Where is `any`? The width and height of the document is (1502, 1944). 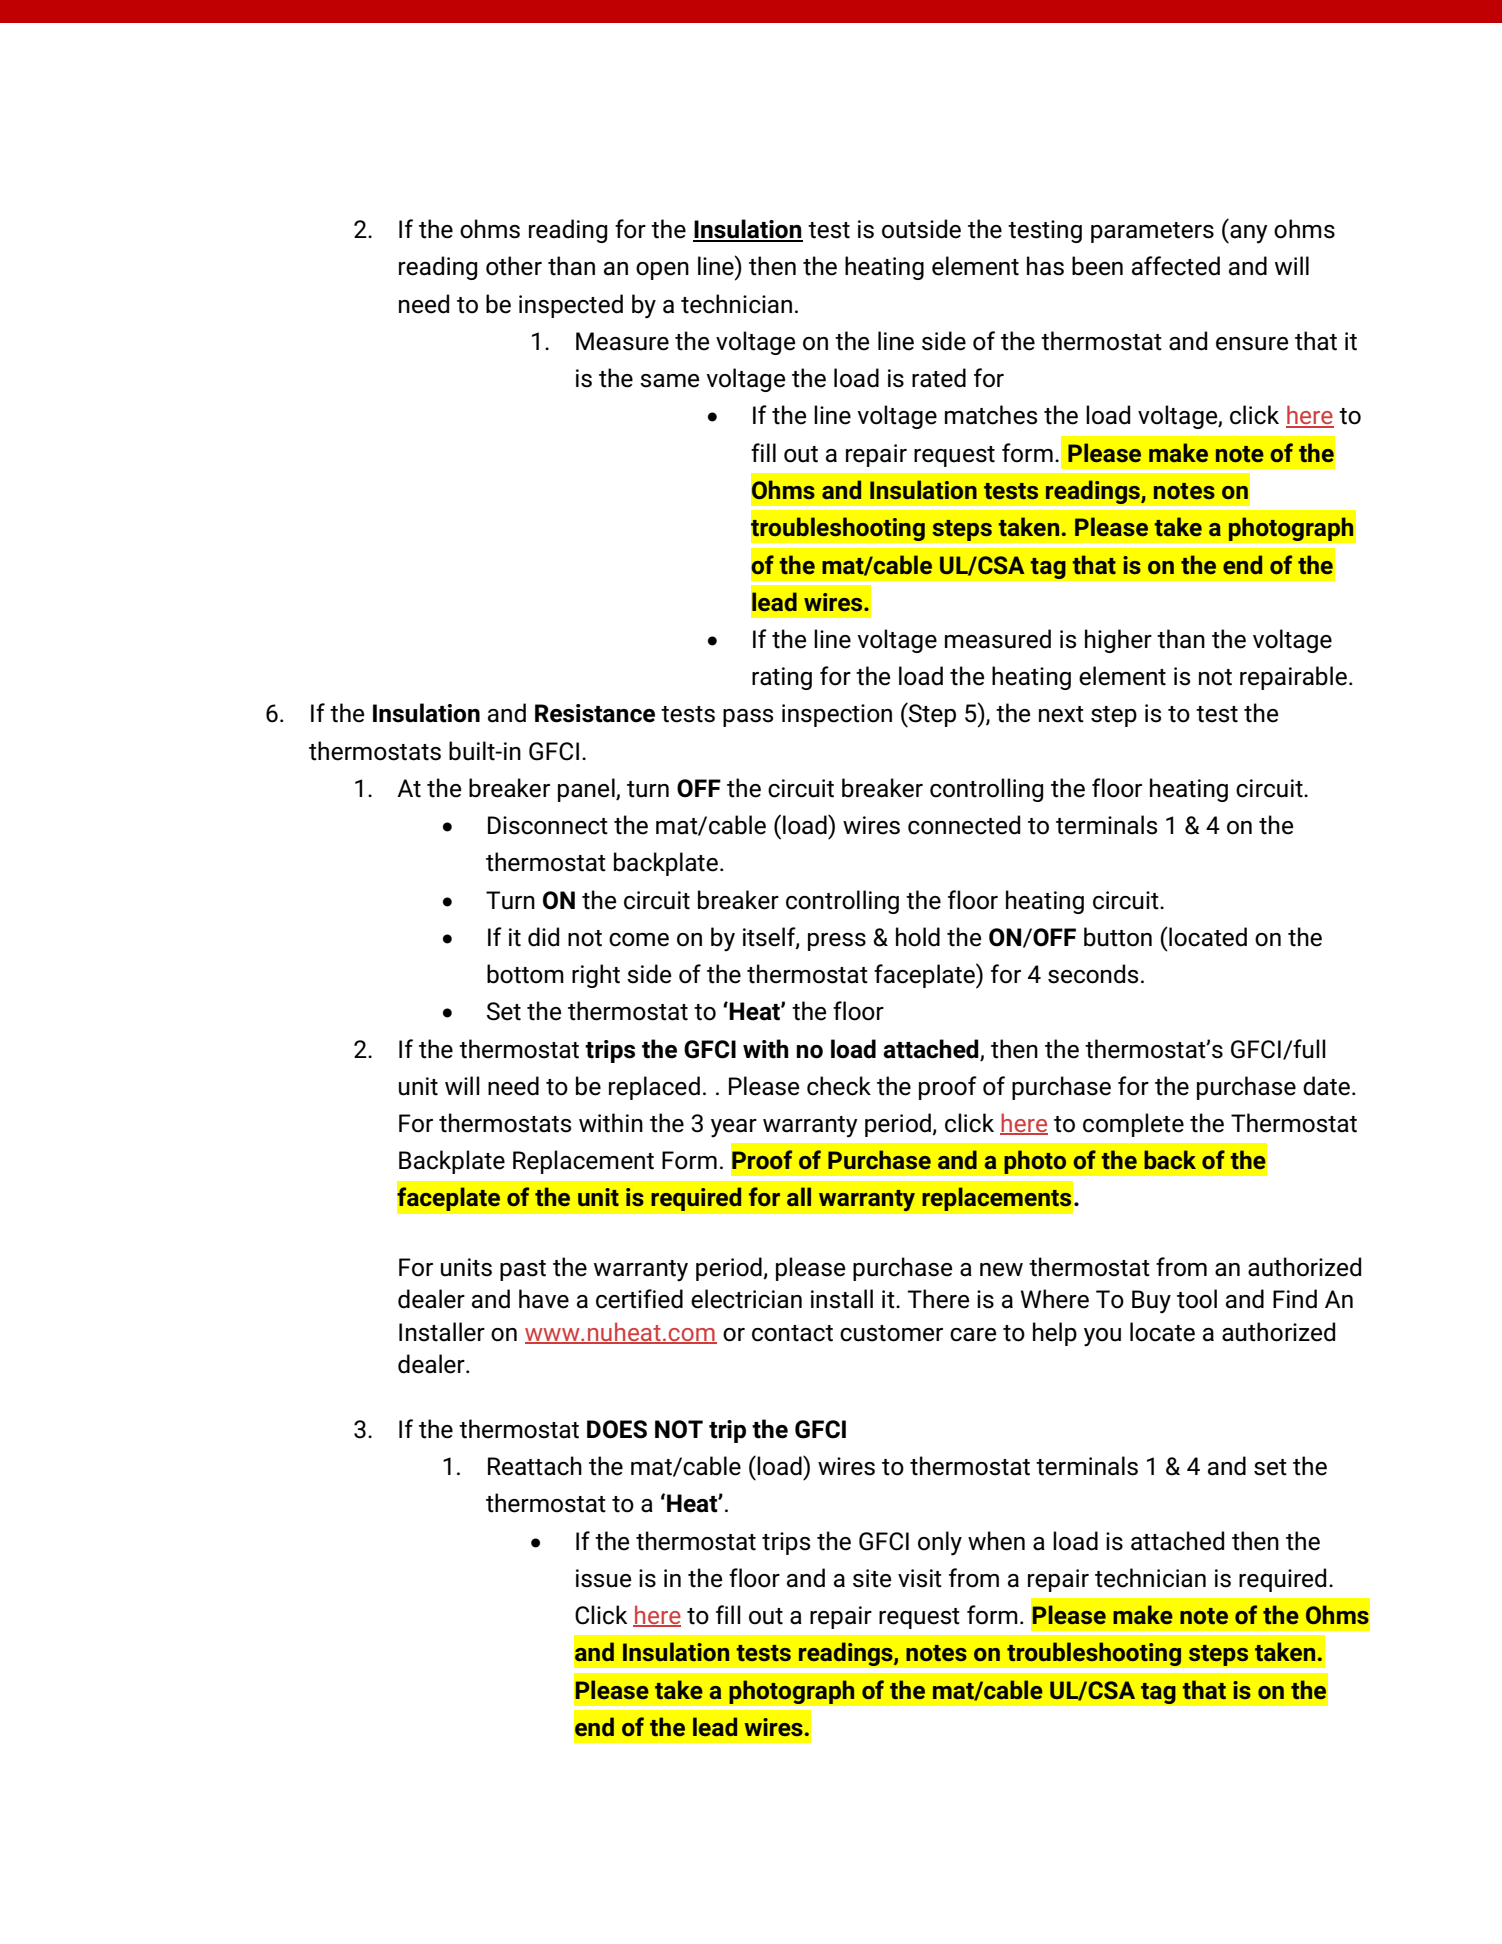
any is located at coordinates (1248, 234).
